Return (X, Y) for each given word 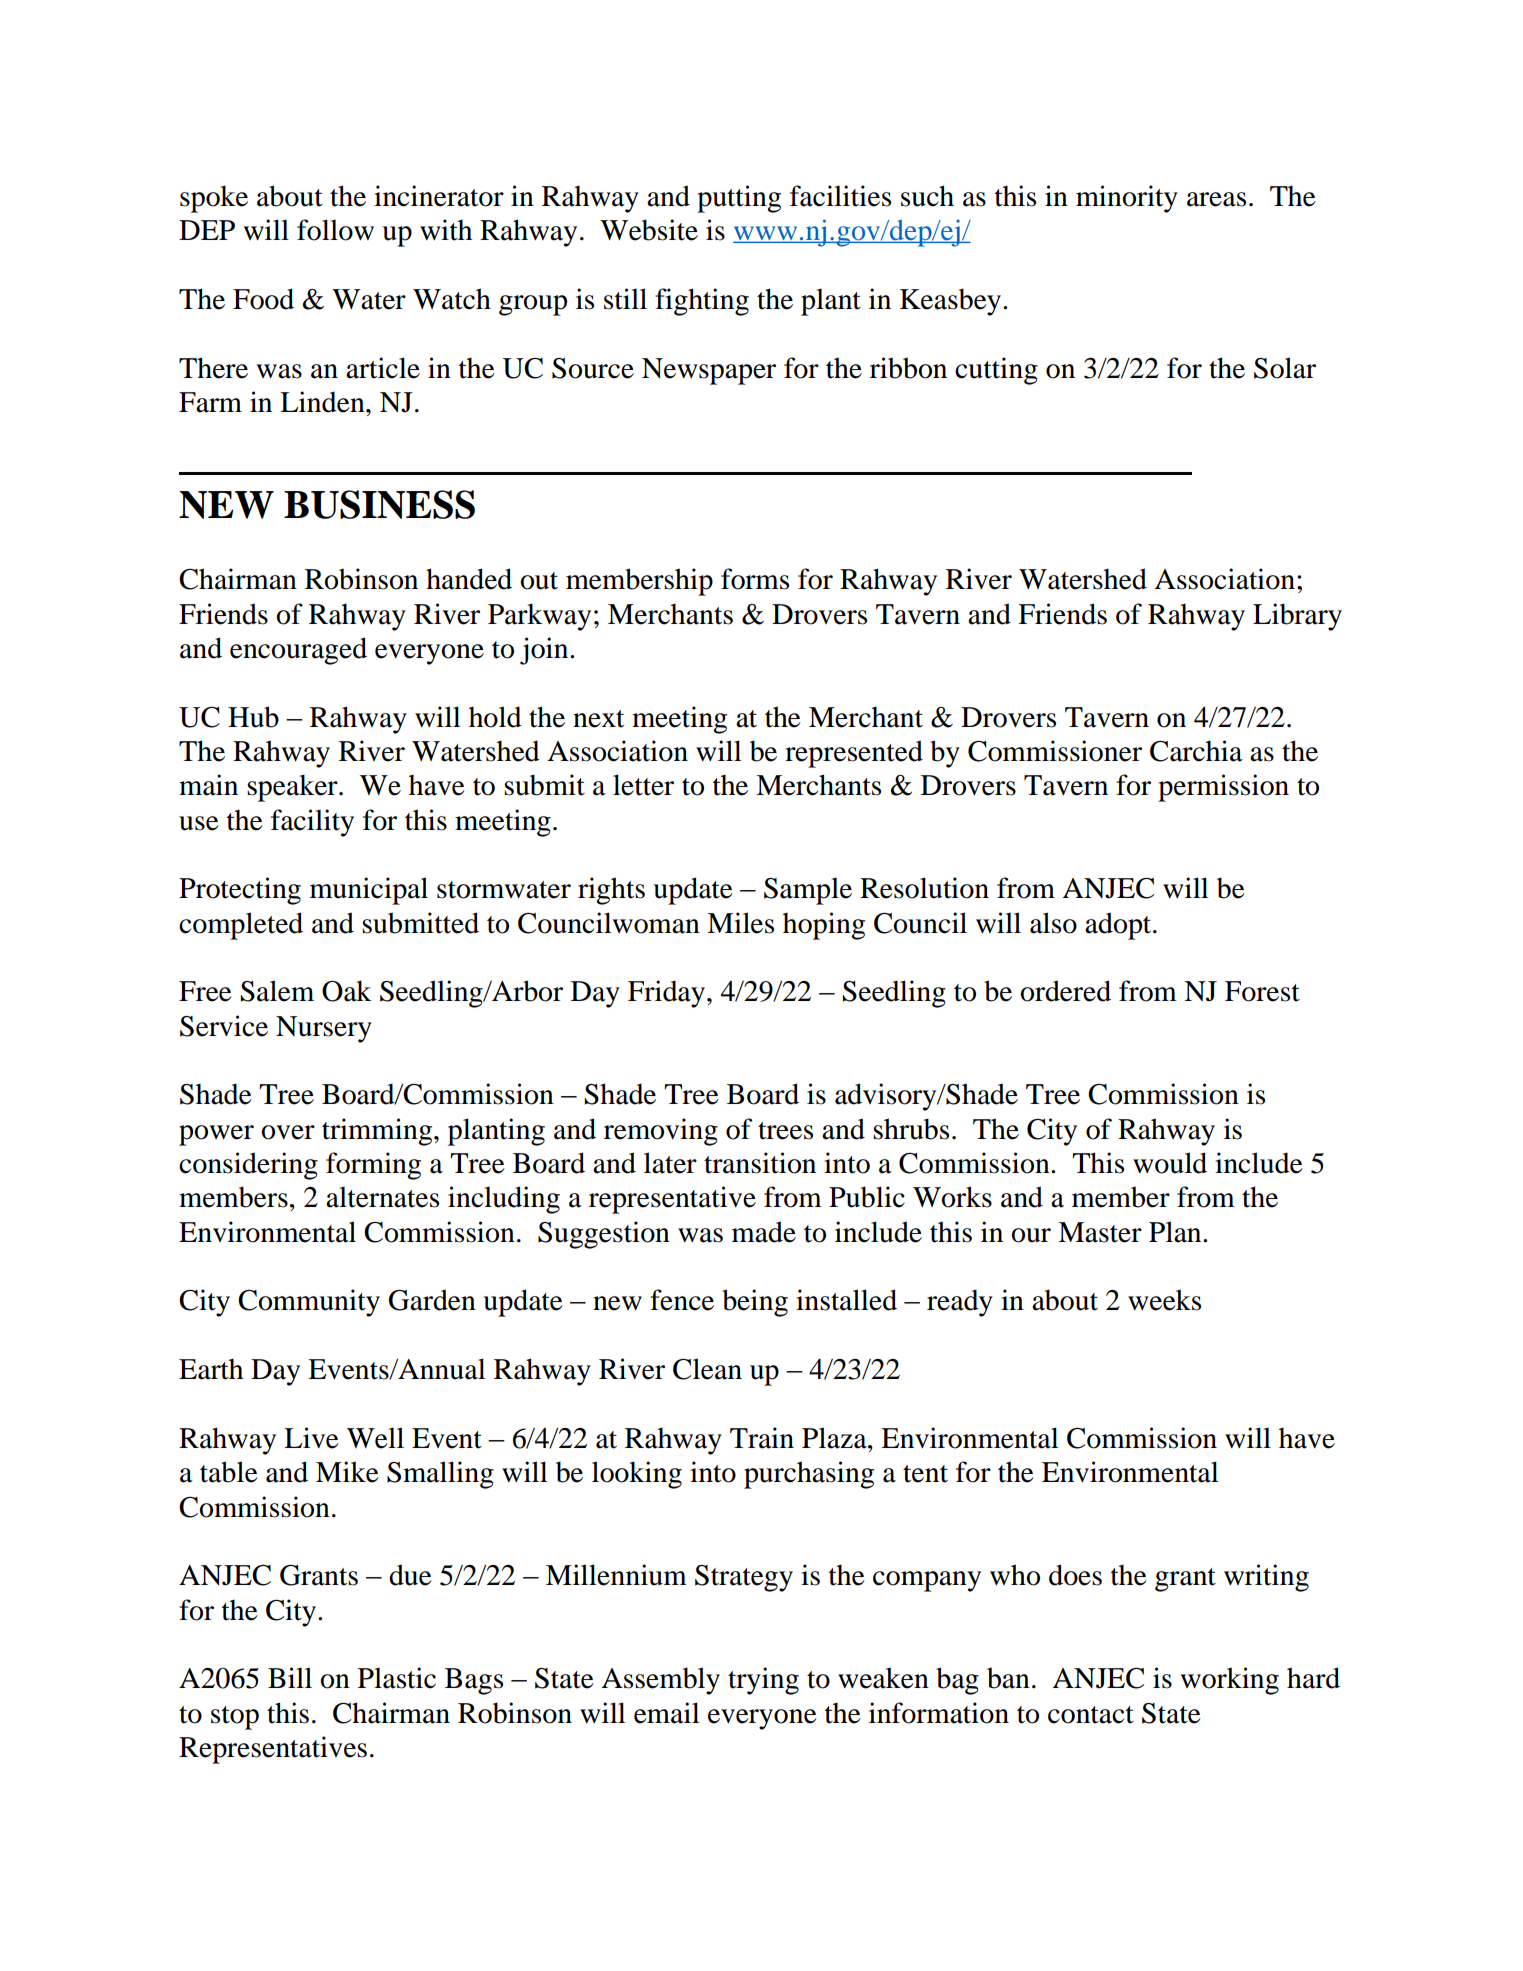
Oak (347, 991)
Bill (290, 1677)
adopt (1119, 926)
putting (739, 199)
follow (335, 230)
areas (1216, 199)
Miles (740, 923)
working (1229, 1681)
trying (763, 1681)
